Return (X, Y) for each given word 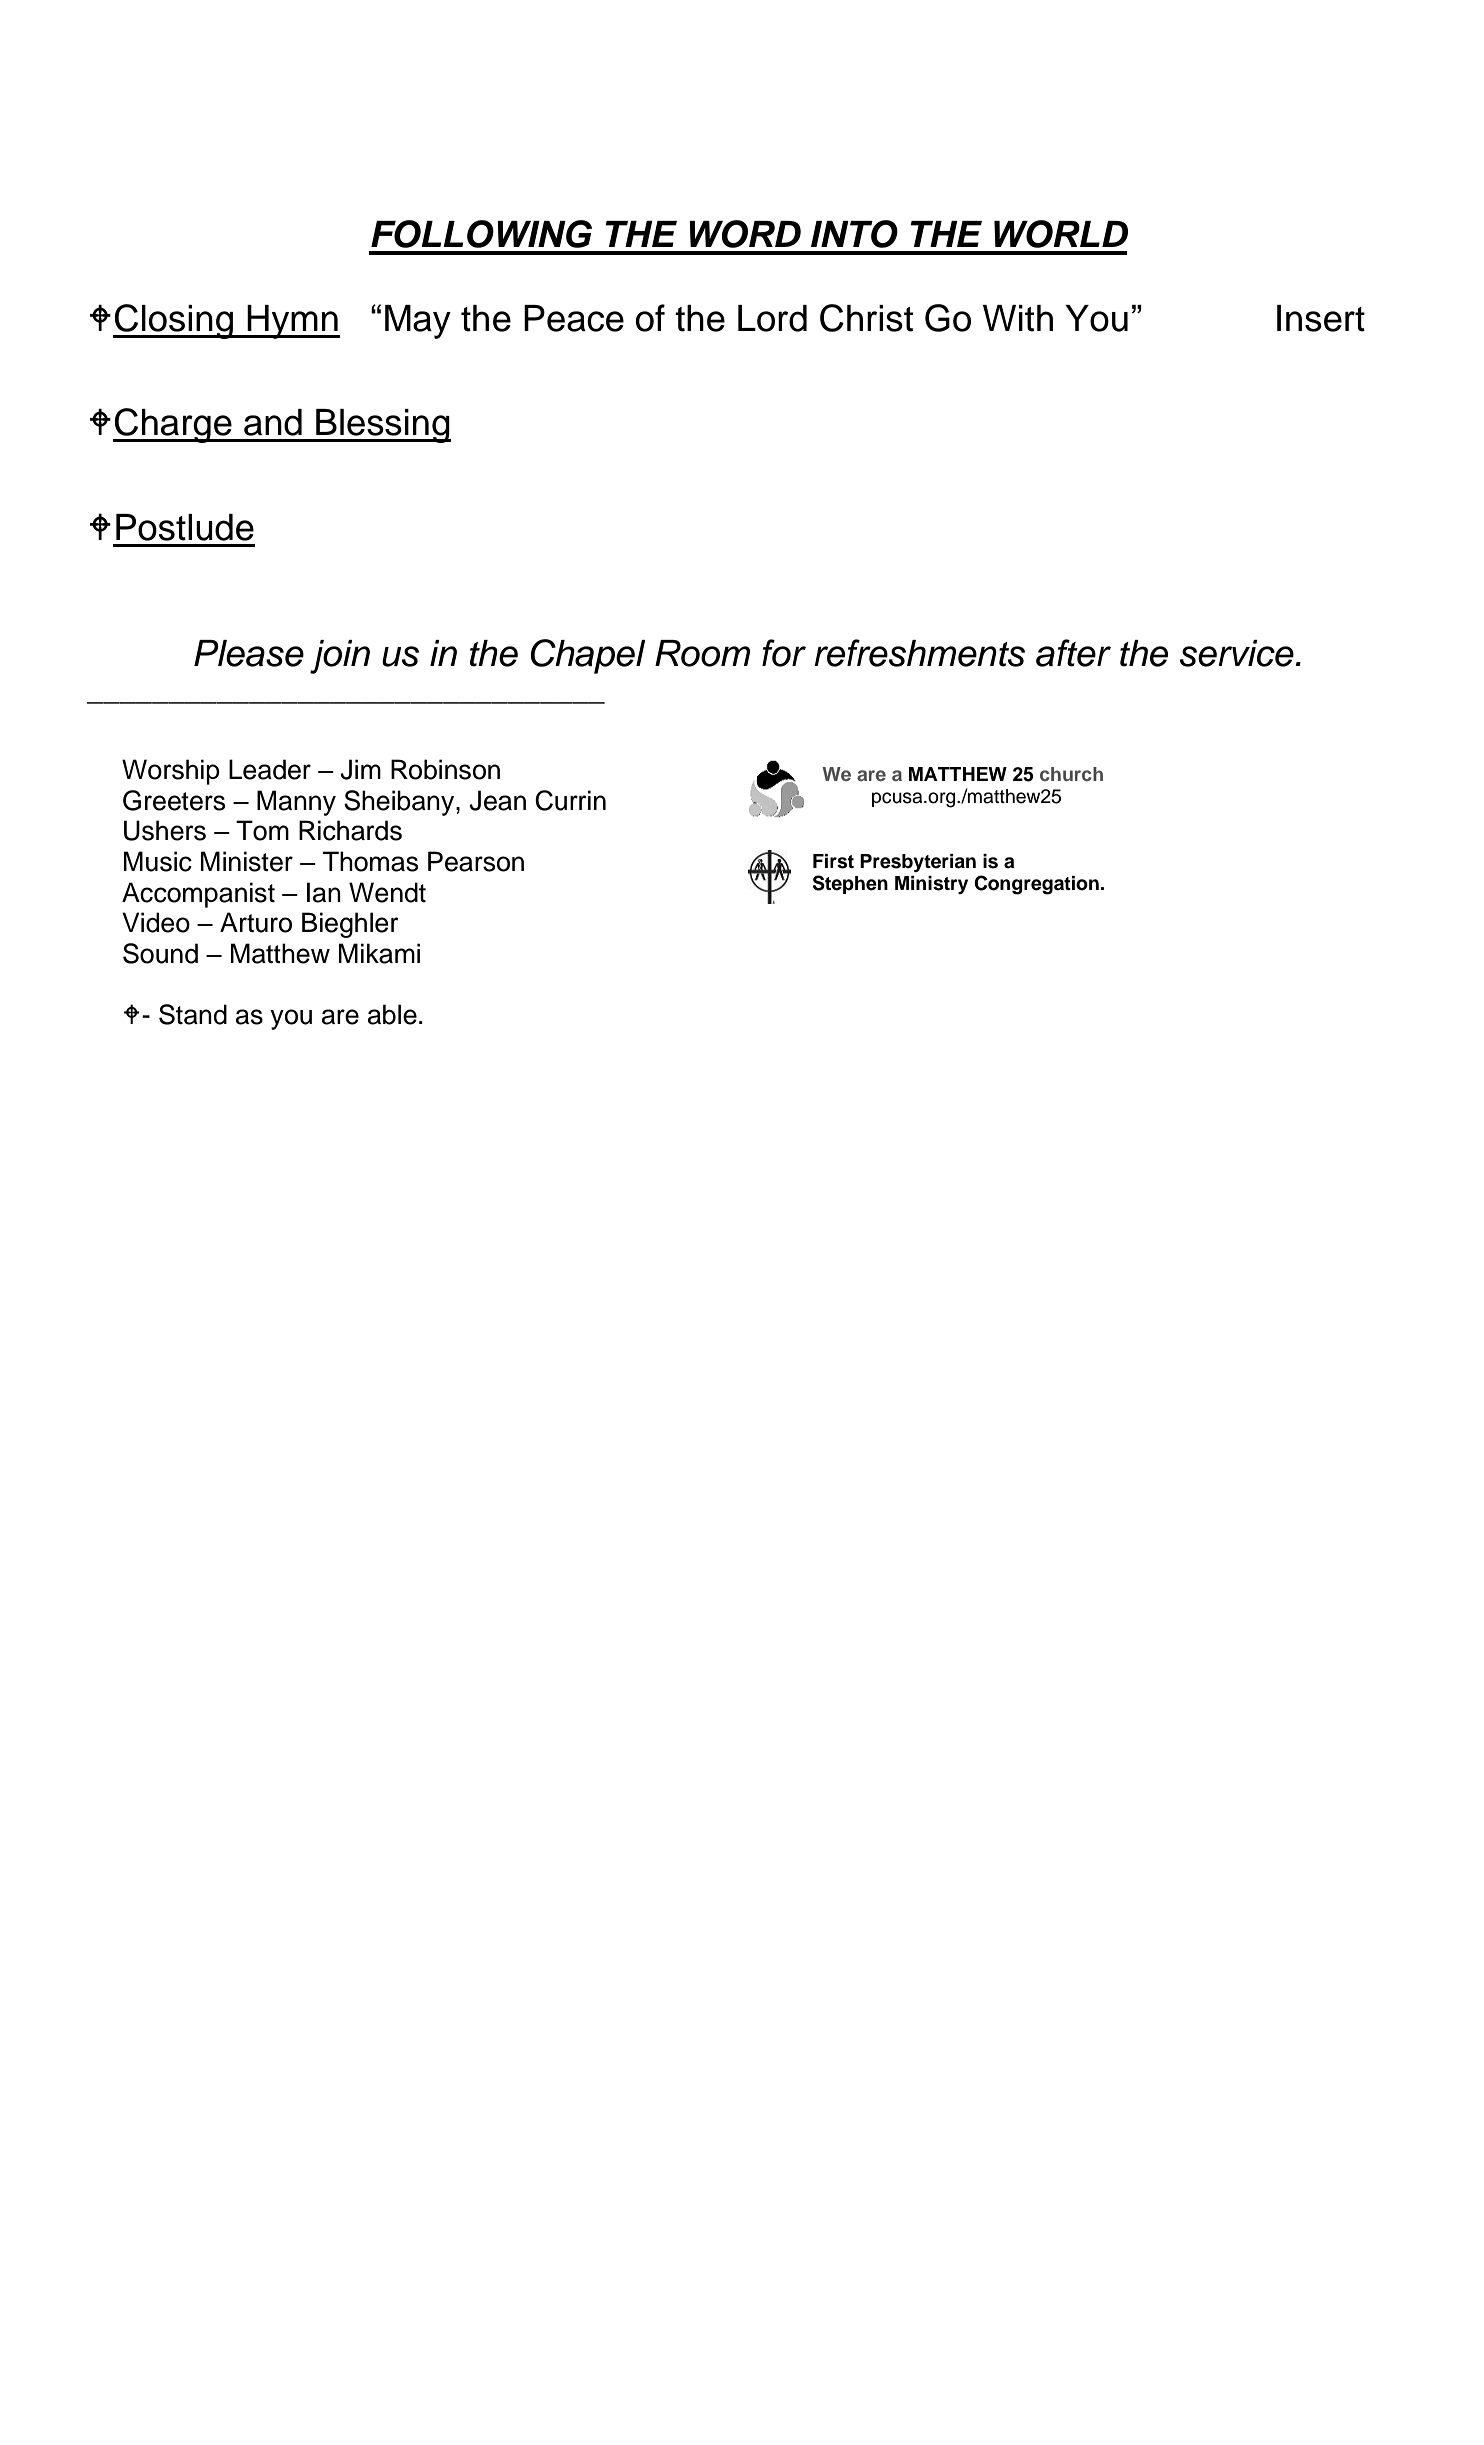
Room (702, 653)
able (392, 1014)
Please (249, 653)
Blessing (382, 426)
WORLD (1061, 234)
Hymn (293, 322)
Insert (1321, 318)
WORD (745, 234)
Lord (772, 318)
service (1238, 653)
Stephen (850, 884)
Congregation (1037, 885)
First (833, 861)
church (1071, 774)
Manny (296, 803)
